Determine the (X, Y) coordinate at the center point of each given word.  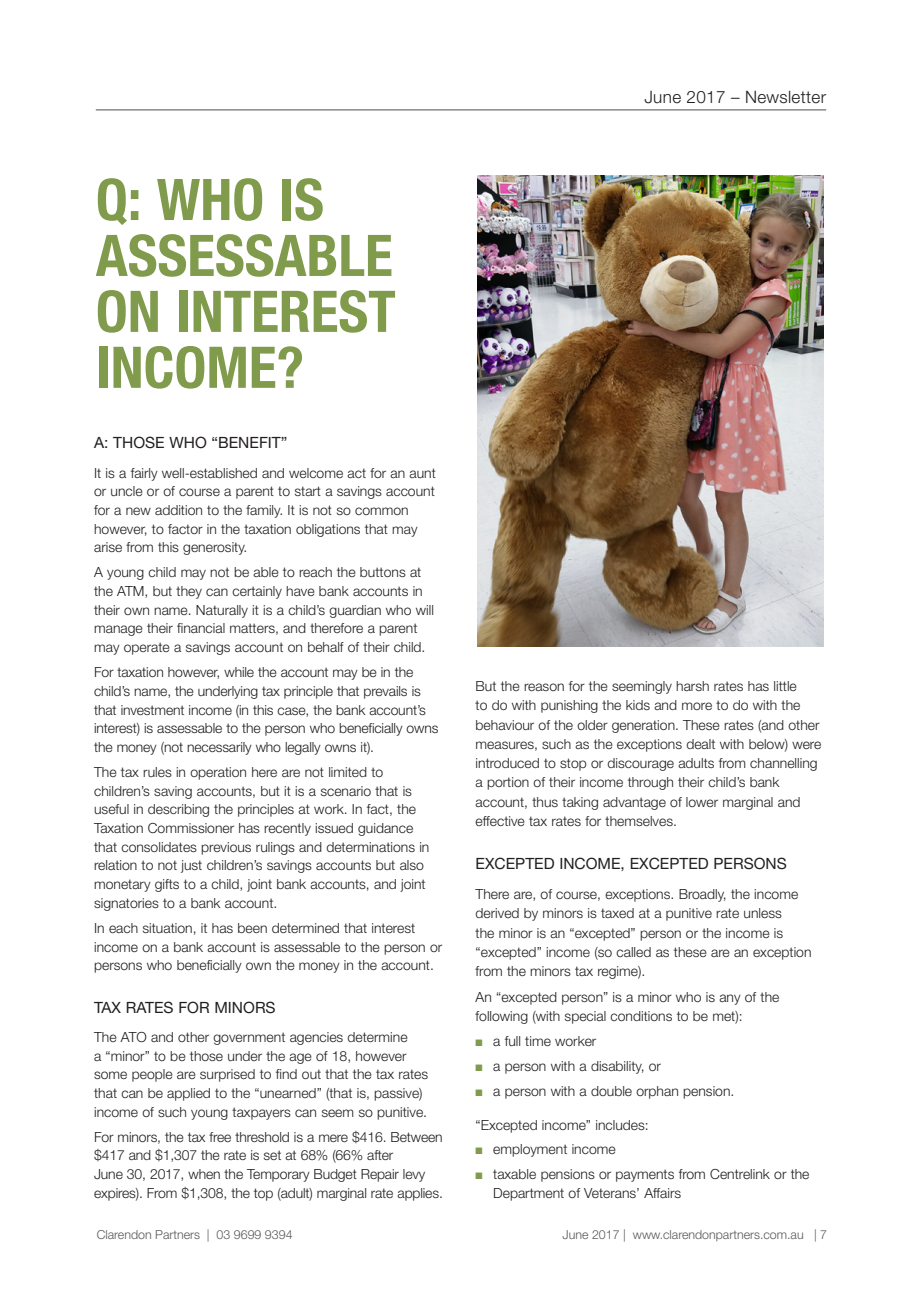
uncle (127, 491)
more (697, 706)
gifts (167, 885)
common (381, 511)
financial (201, 628)
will (424, 610)
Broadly (702, 895)
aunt (422, 473)
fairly (144, 474)
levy (414, 1175)
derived (497, 913)
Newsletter (786, 97)
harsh (692, 686)
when (204, 1174)
